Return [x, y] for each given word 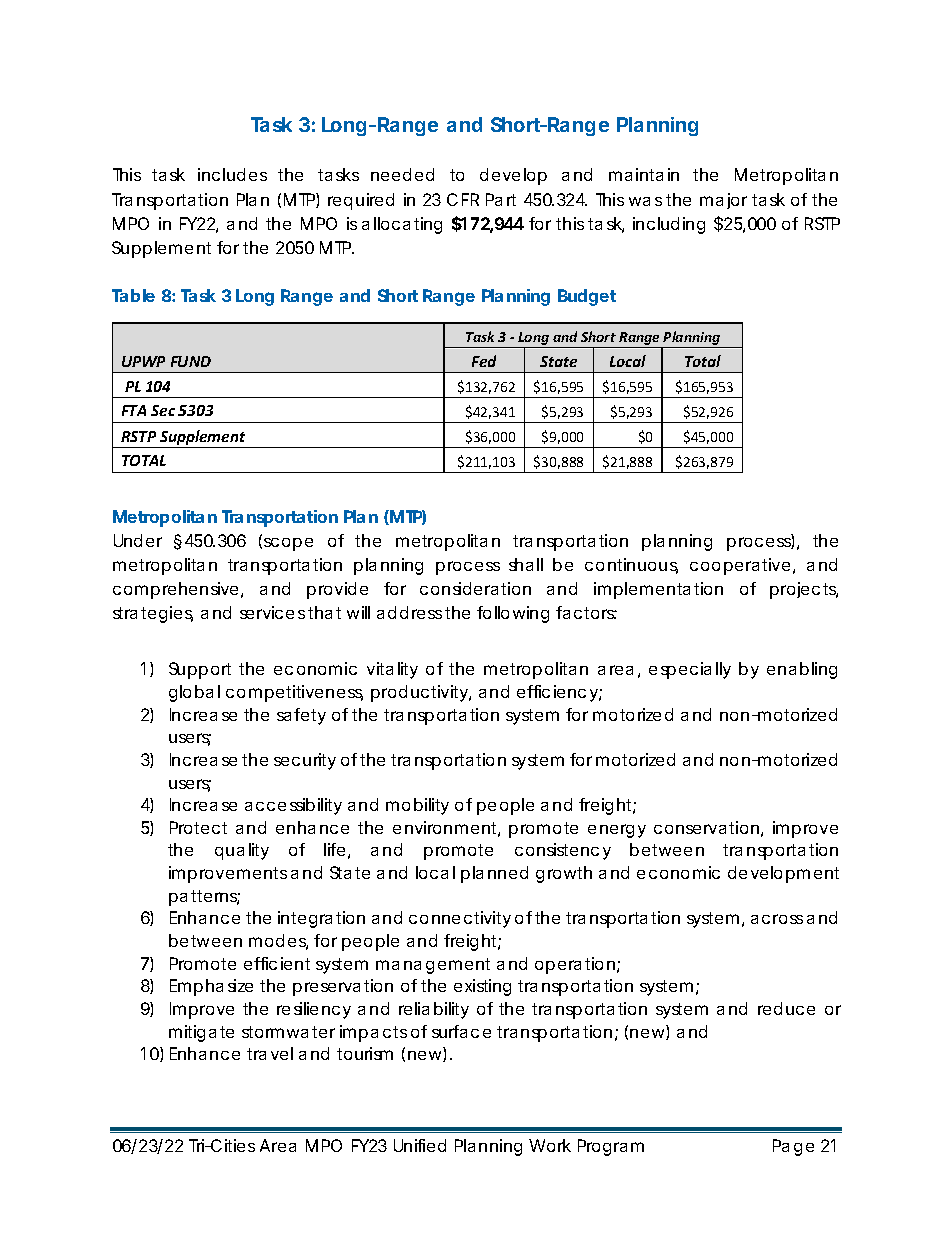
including [669, 225]
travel [270, 1053]
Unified [420, 1145]
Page [793, 1147]
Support [200, 670]
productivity [421, 693]
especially [690, 670]
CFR [463, 199]
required [361, 201]
